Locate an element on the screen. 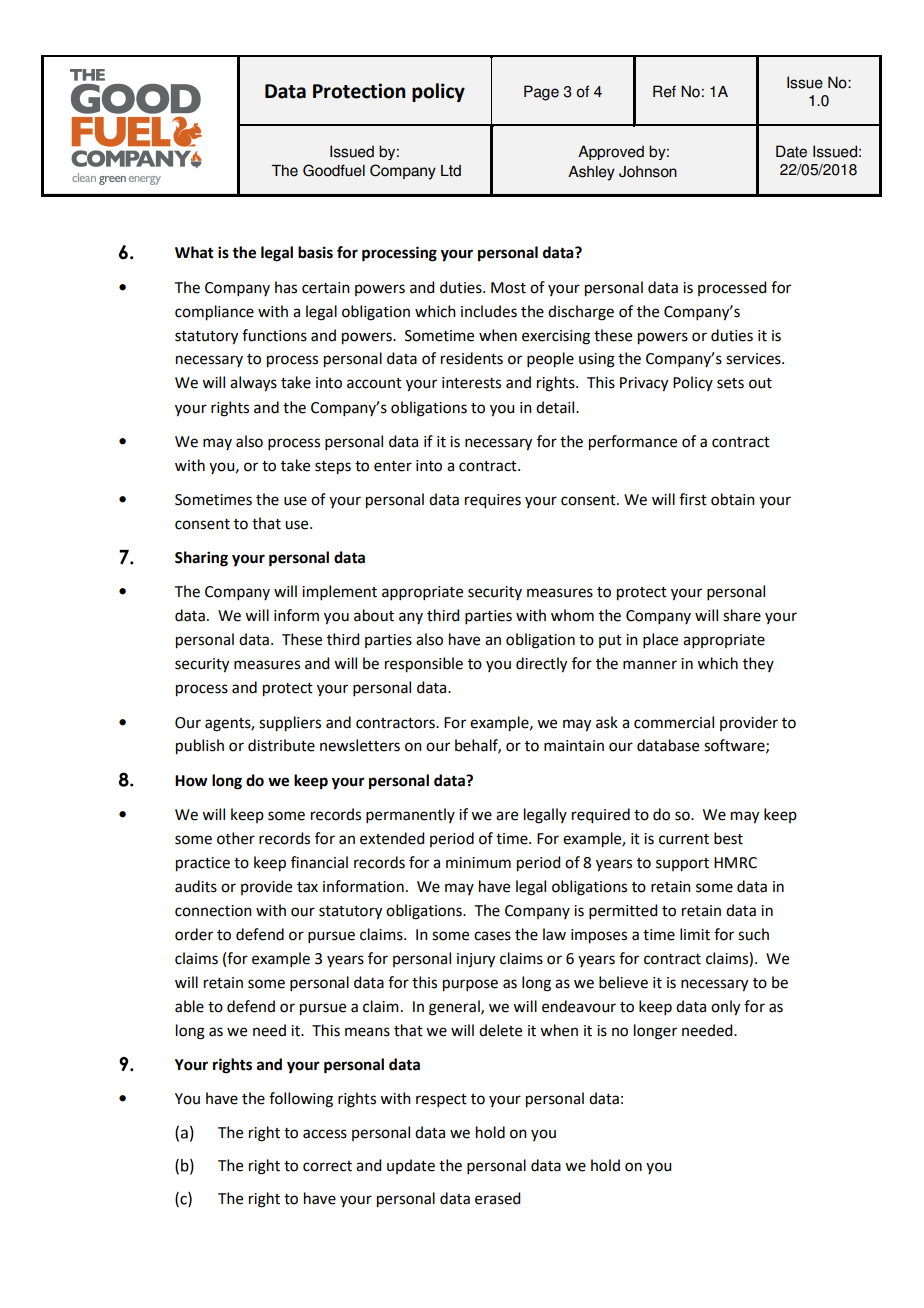 This screenshot has width=924, height=1308. erased is located at coordinates (497, 1198).
